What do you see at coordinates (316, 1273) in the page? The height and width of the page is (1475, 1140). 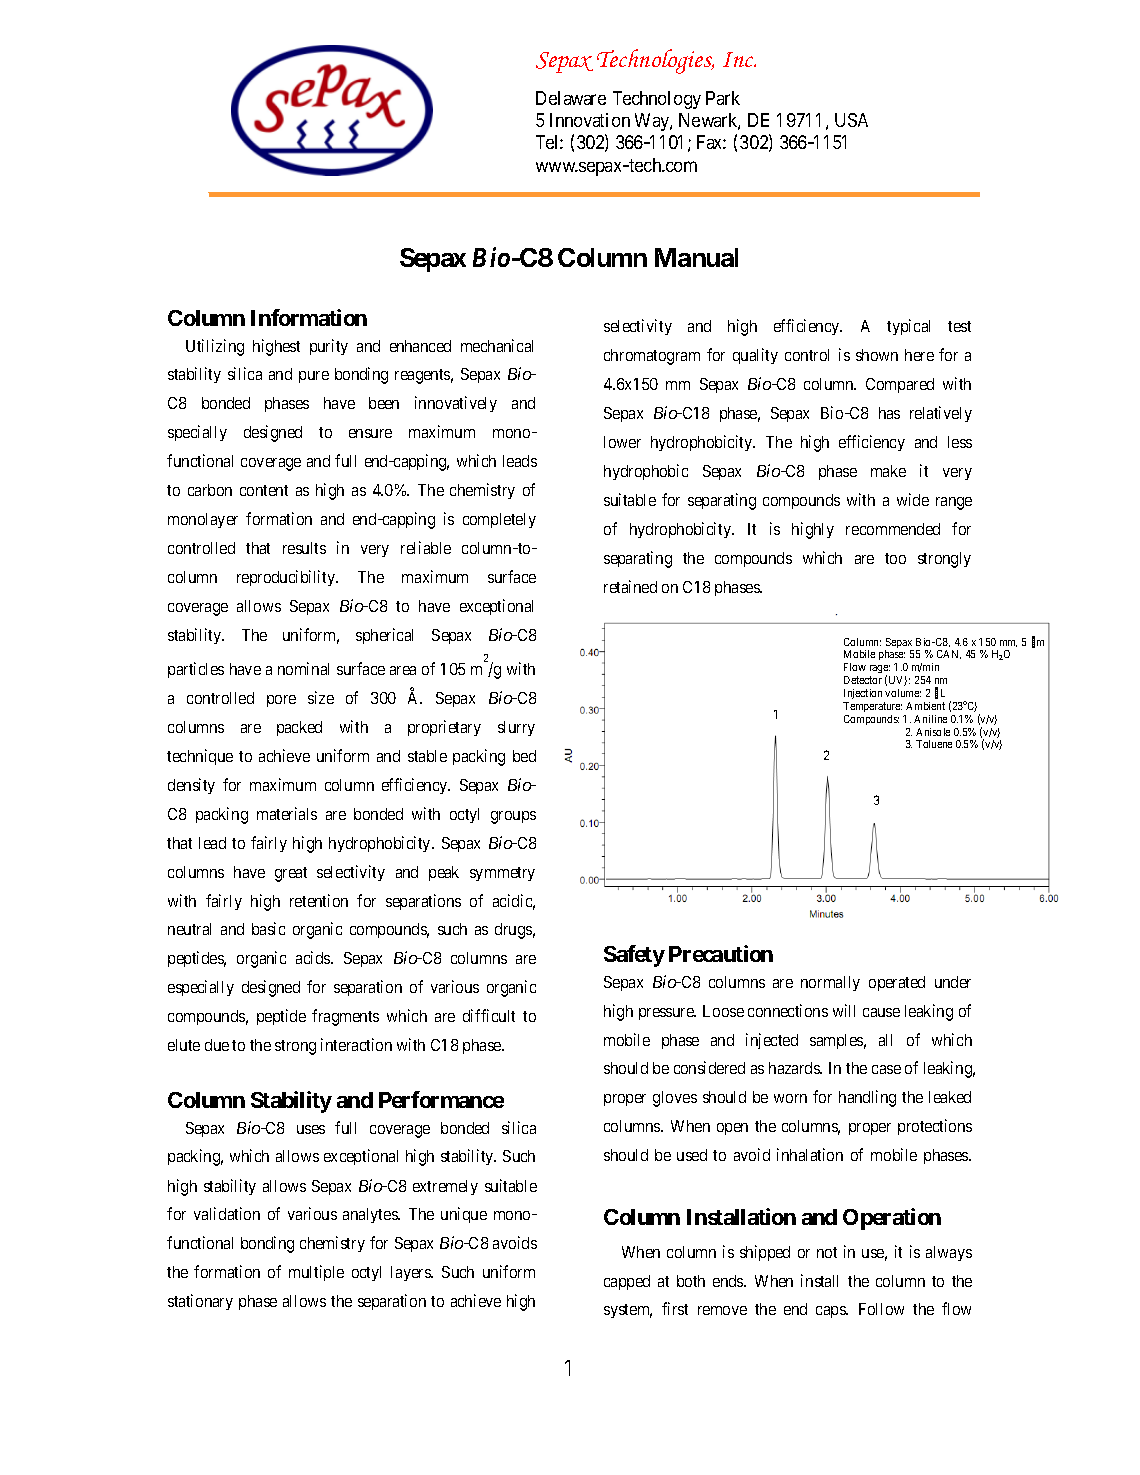 I see `multiple` at bounding box center [316, 1273].
